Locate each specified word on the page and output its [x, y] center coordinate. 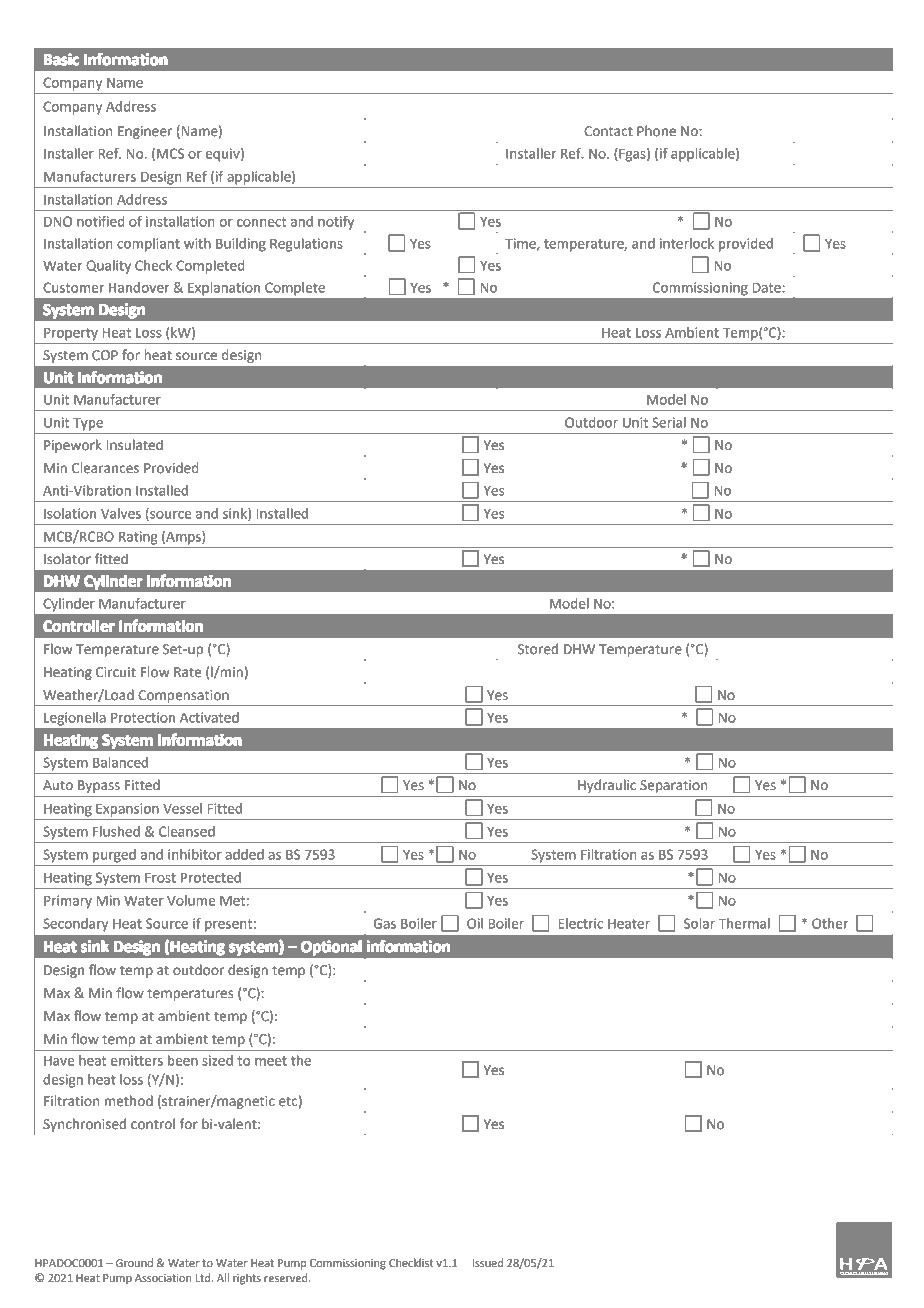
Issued [488, 1263]
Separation [674, 786]
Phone [656, 131]
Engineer [145, 132]
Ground [134, 1262]
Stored [538, 649]
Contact [608, 131]
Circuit [116, 672]
